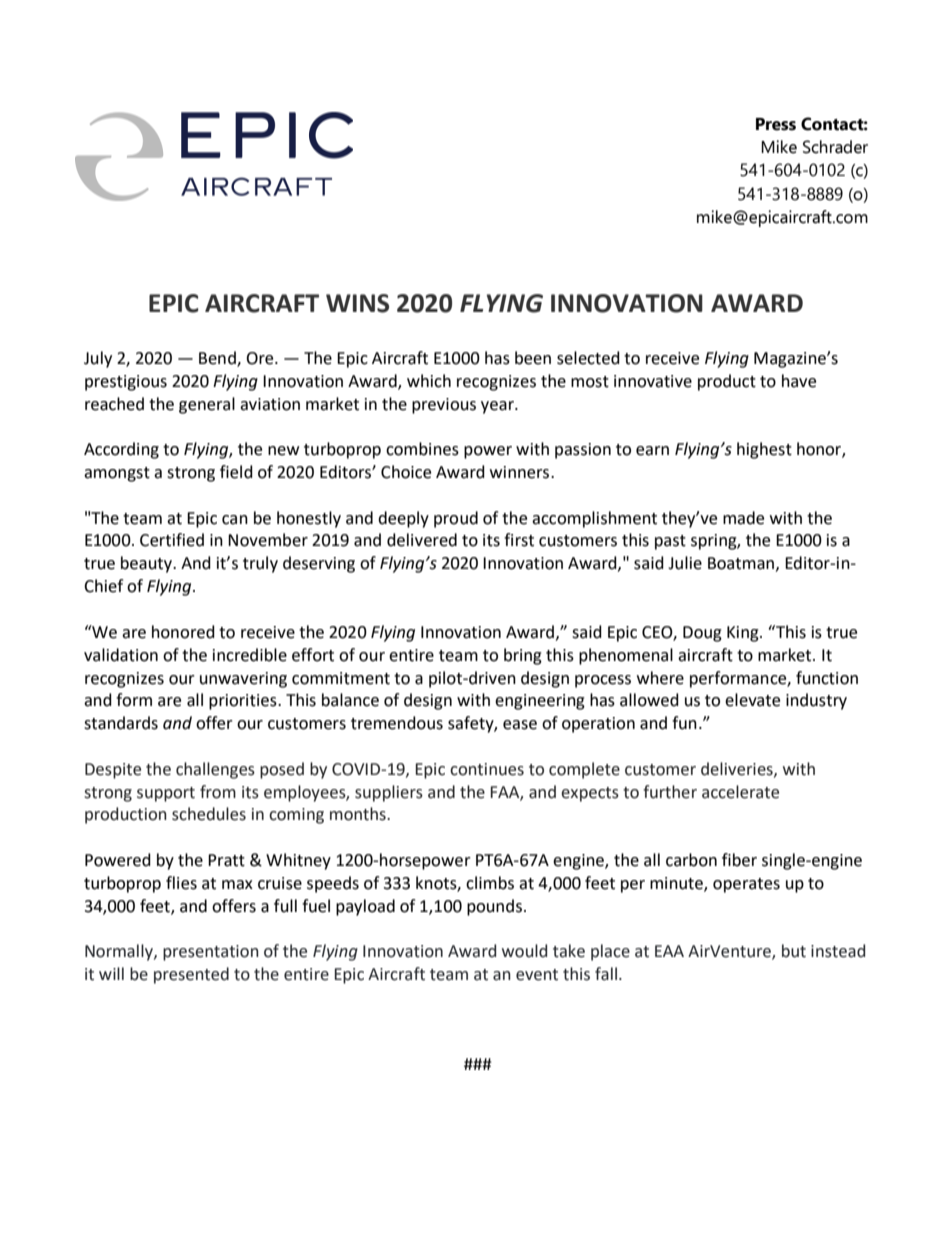  Describe the element at coordinates (533, 358) in the document. I see `been` at that location.
